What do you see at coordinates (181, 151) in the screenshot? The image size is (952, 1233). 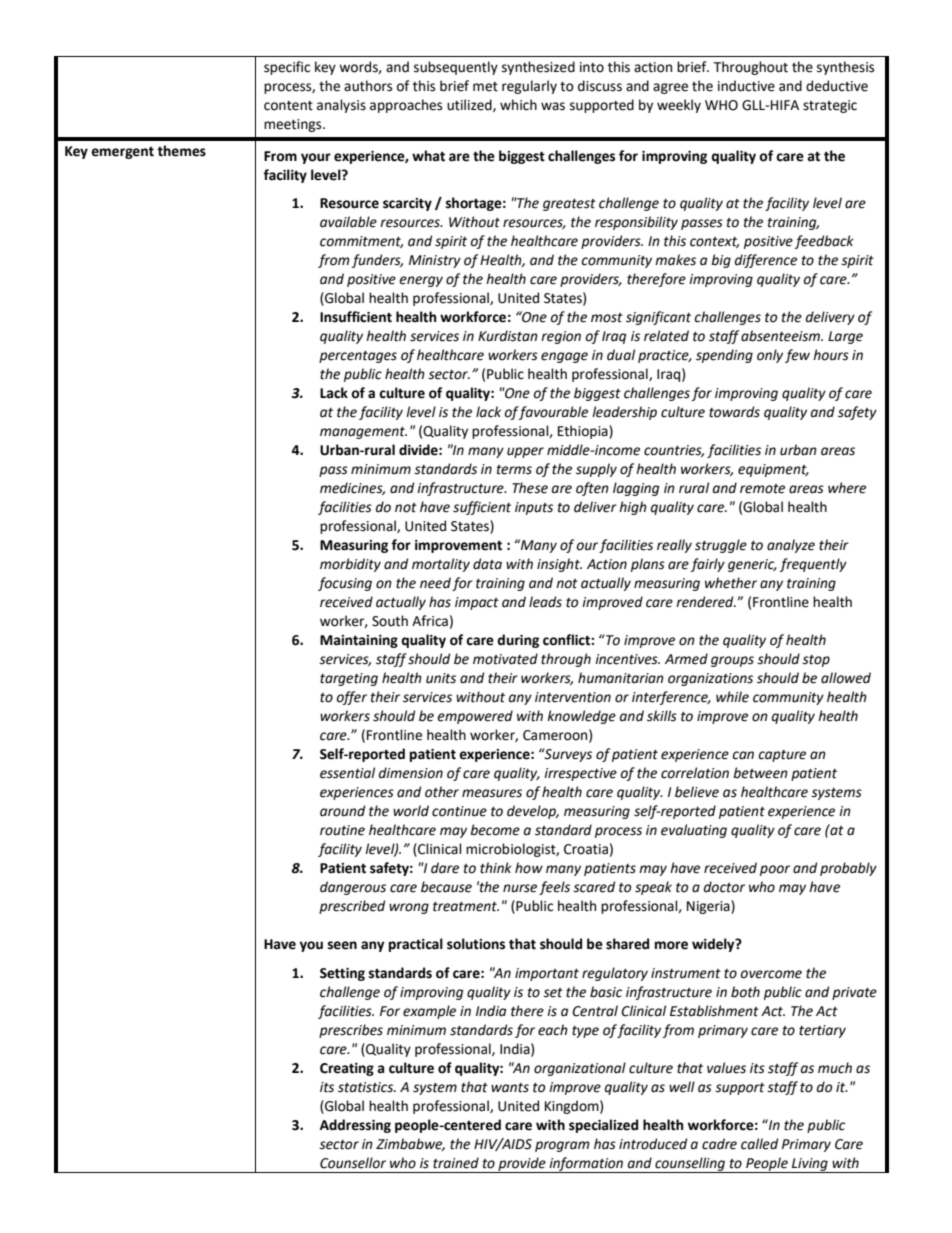 I see `themes` at bounding box center [181, 151].
